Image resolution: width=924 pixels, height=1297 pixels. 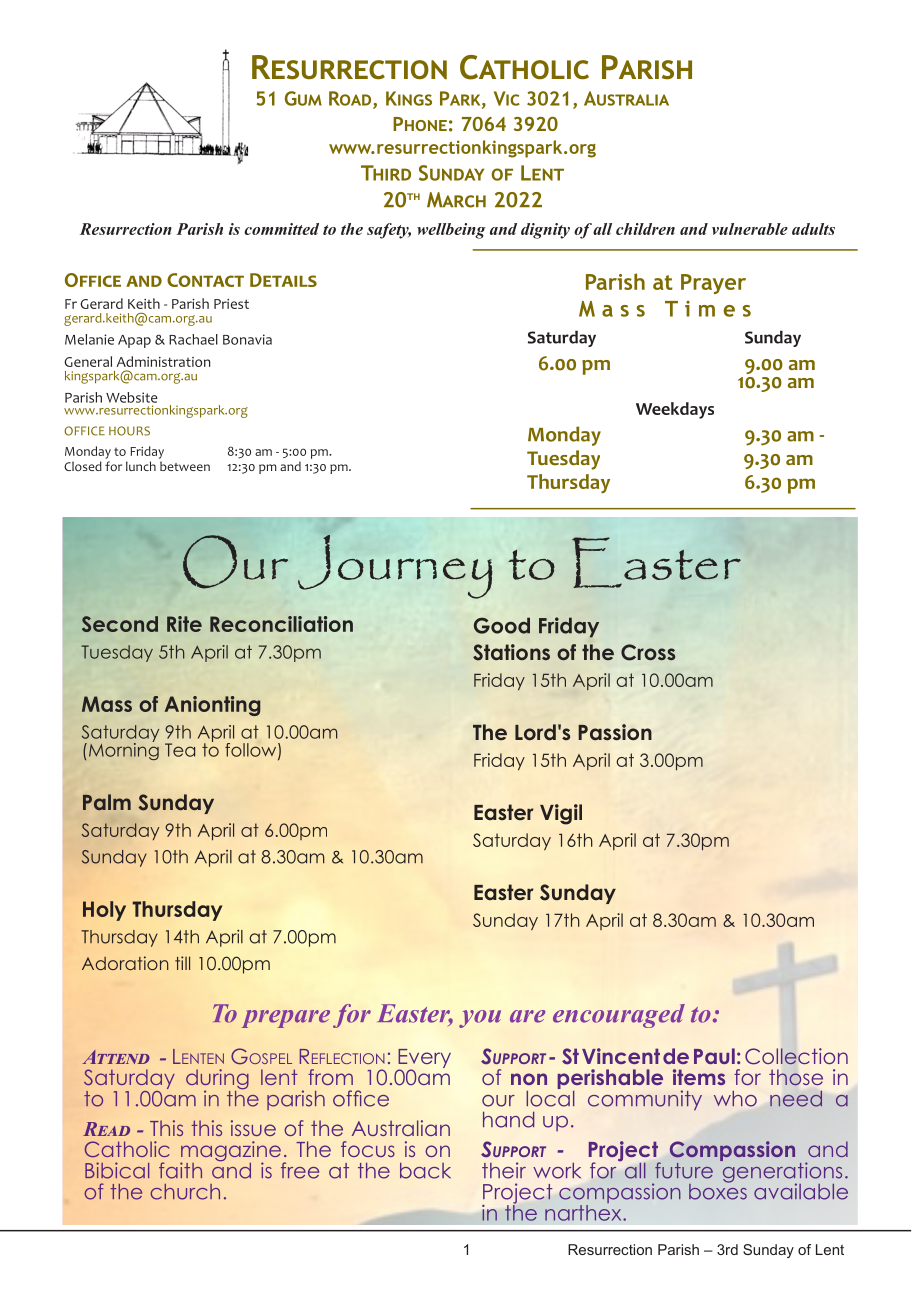 I want to click on Phone, so click(x=420, y=124).
